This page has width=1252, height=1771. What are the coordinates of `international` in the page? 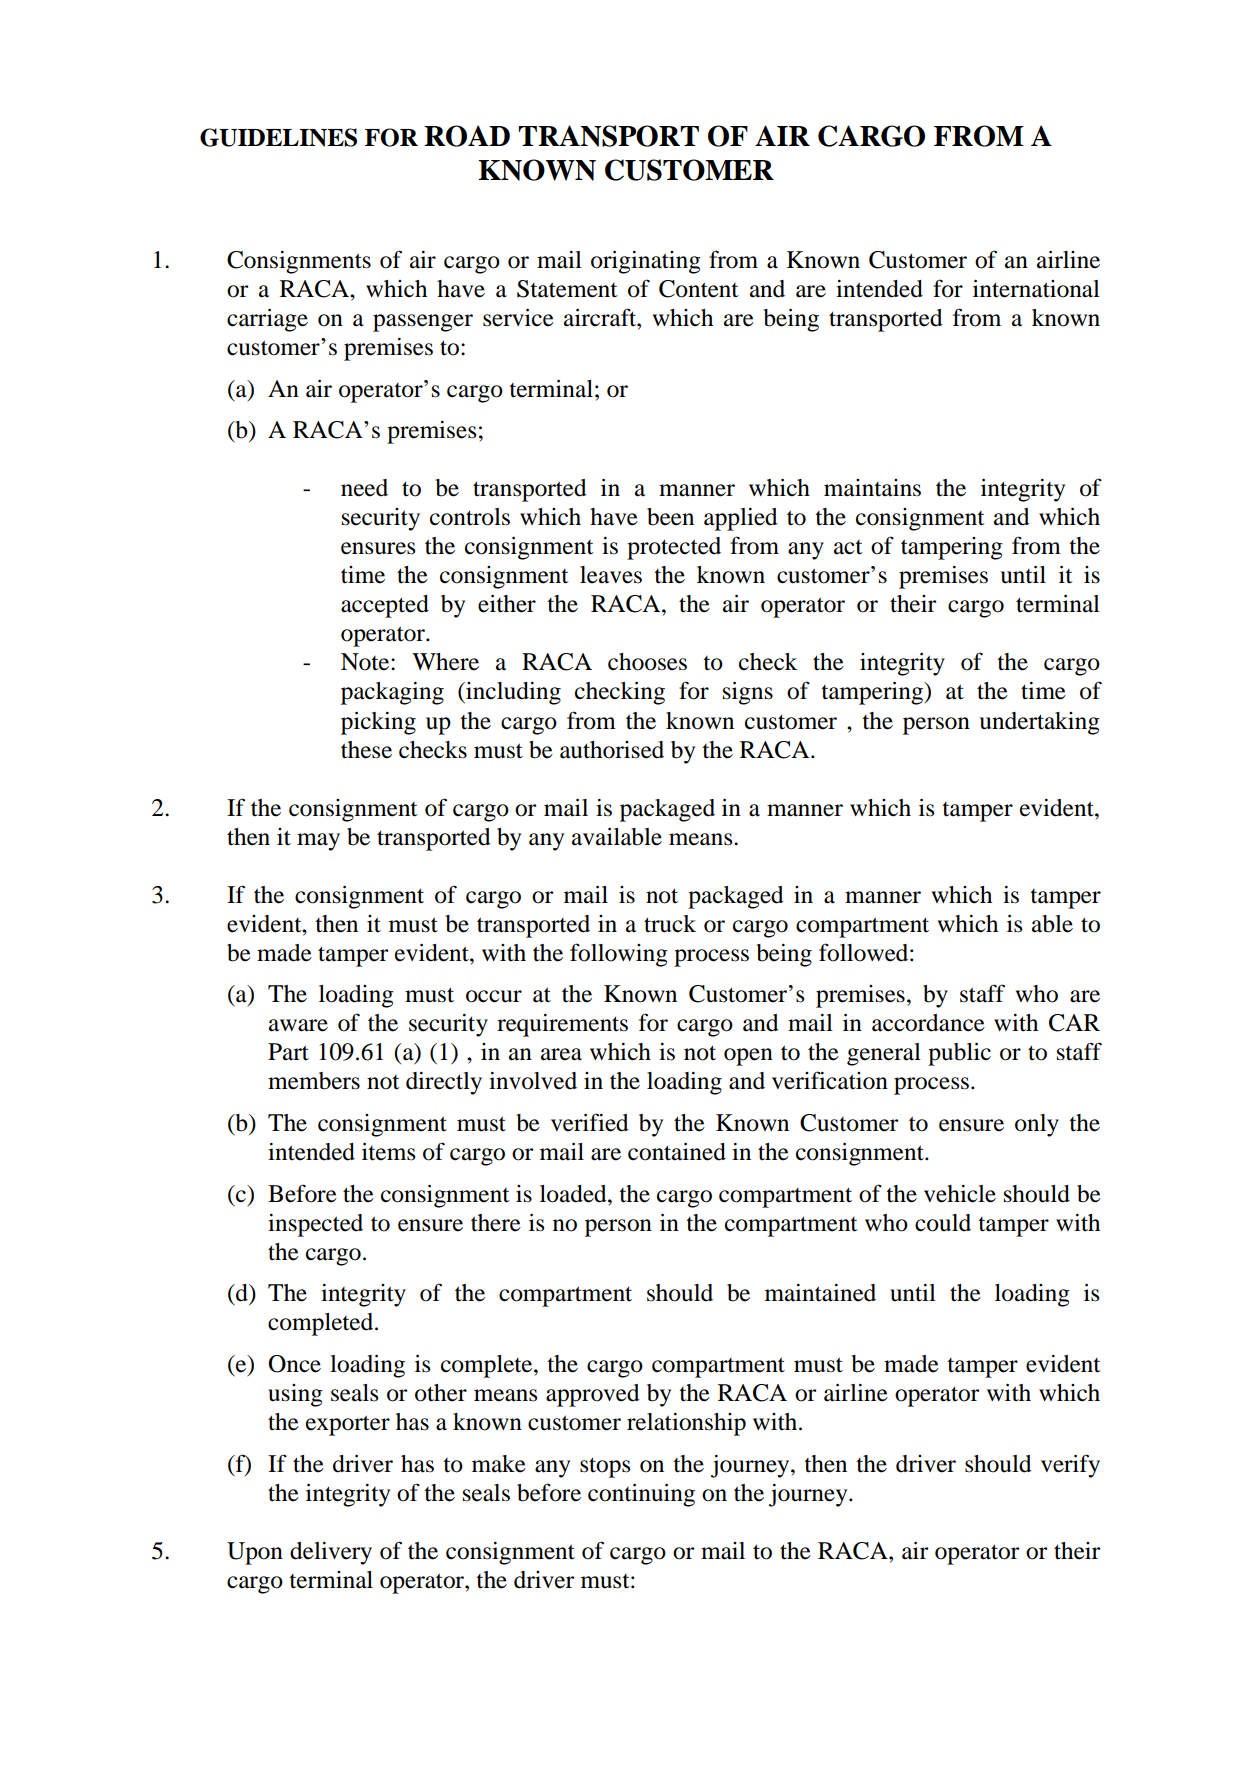 It's located at (1036, 289).
